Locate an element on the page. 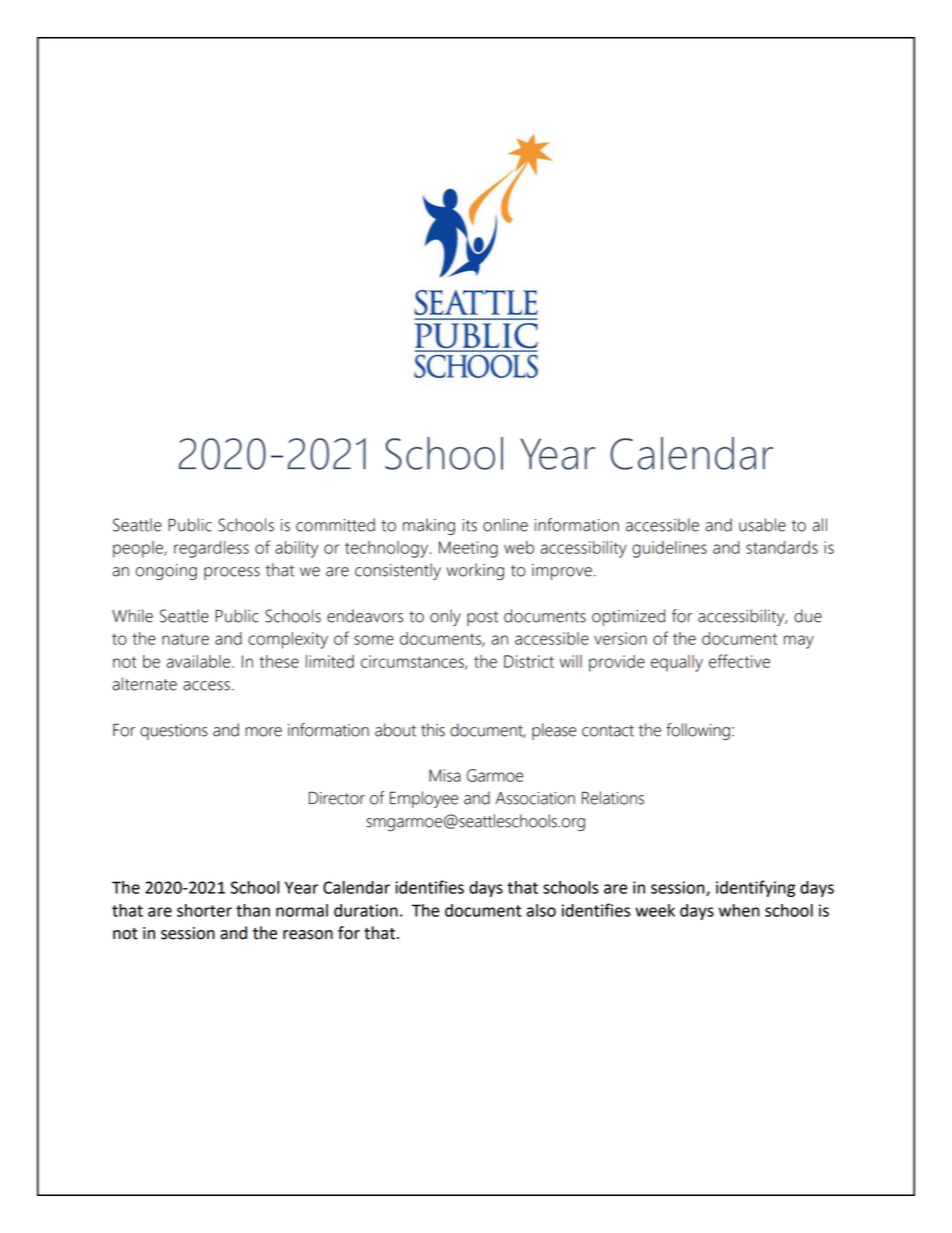 The height and width of the document is (1233, 952). Director is located at coordinates (337, 798).
